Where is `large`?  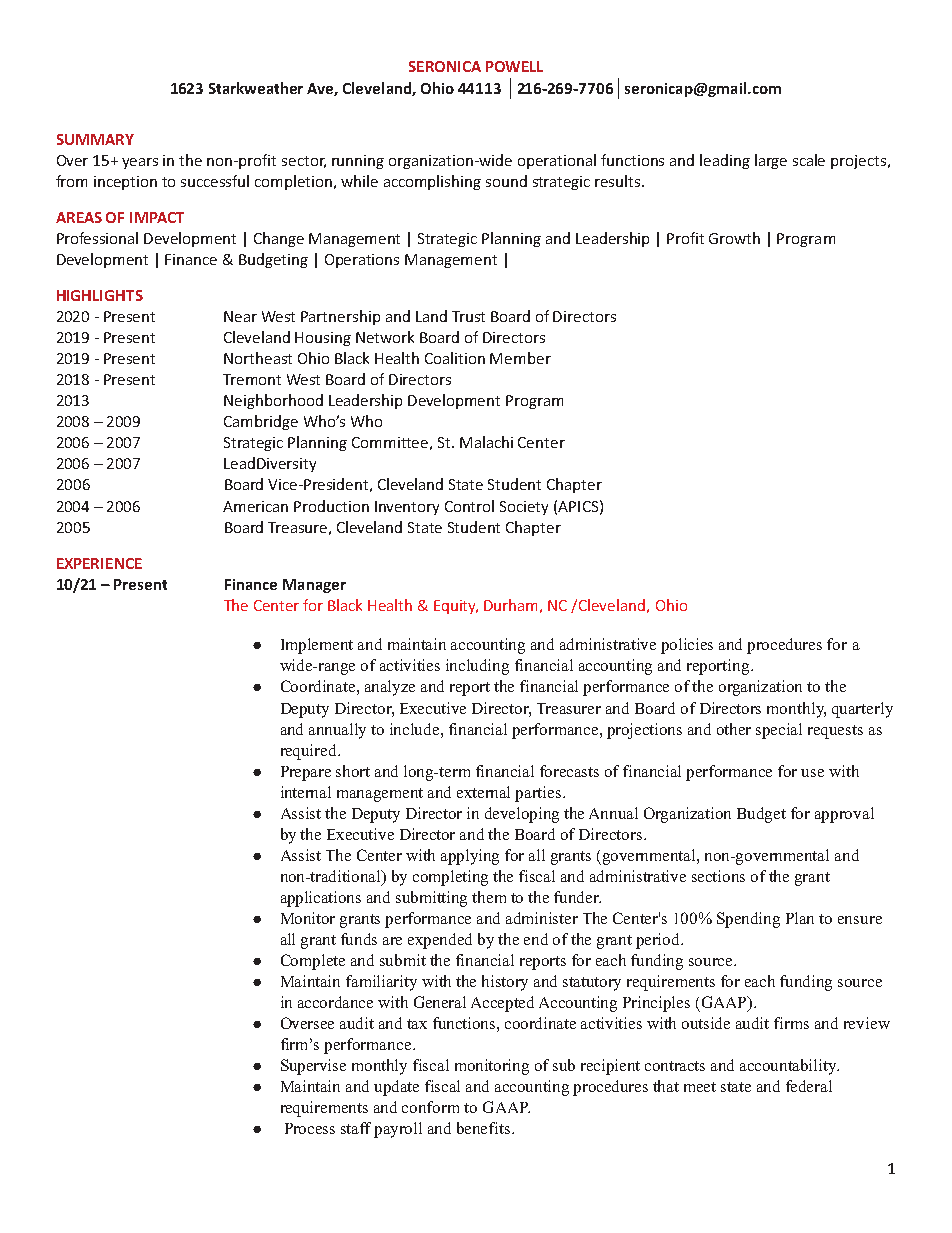
large is located at coordinates (771, 161).
